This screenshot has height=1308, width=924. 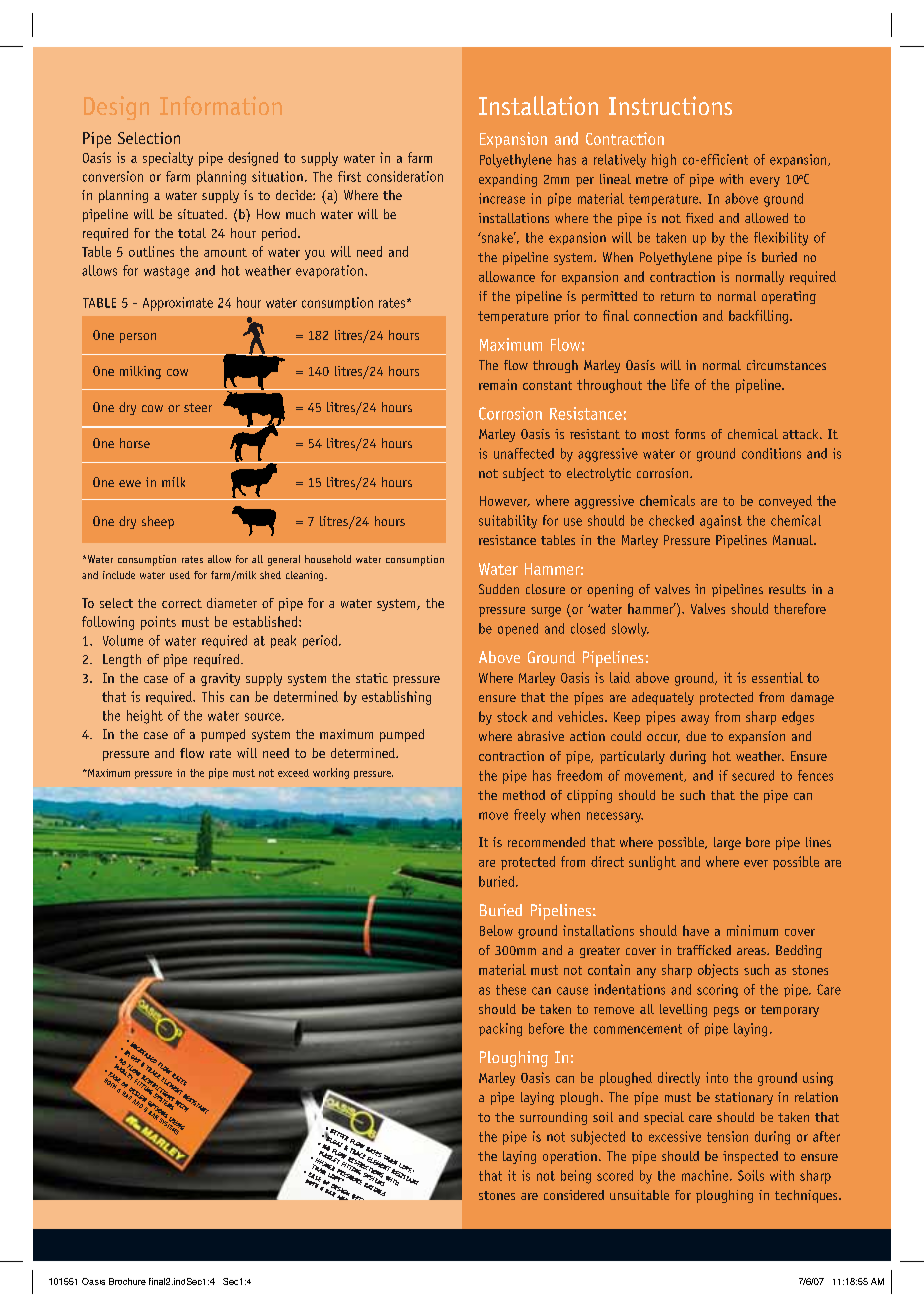 What do you see at coordinates (570, 1157) in the screenshot?
I see `operation` at bounding box center [570, 1157].
